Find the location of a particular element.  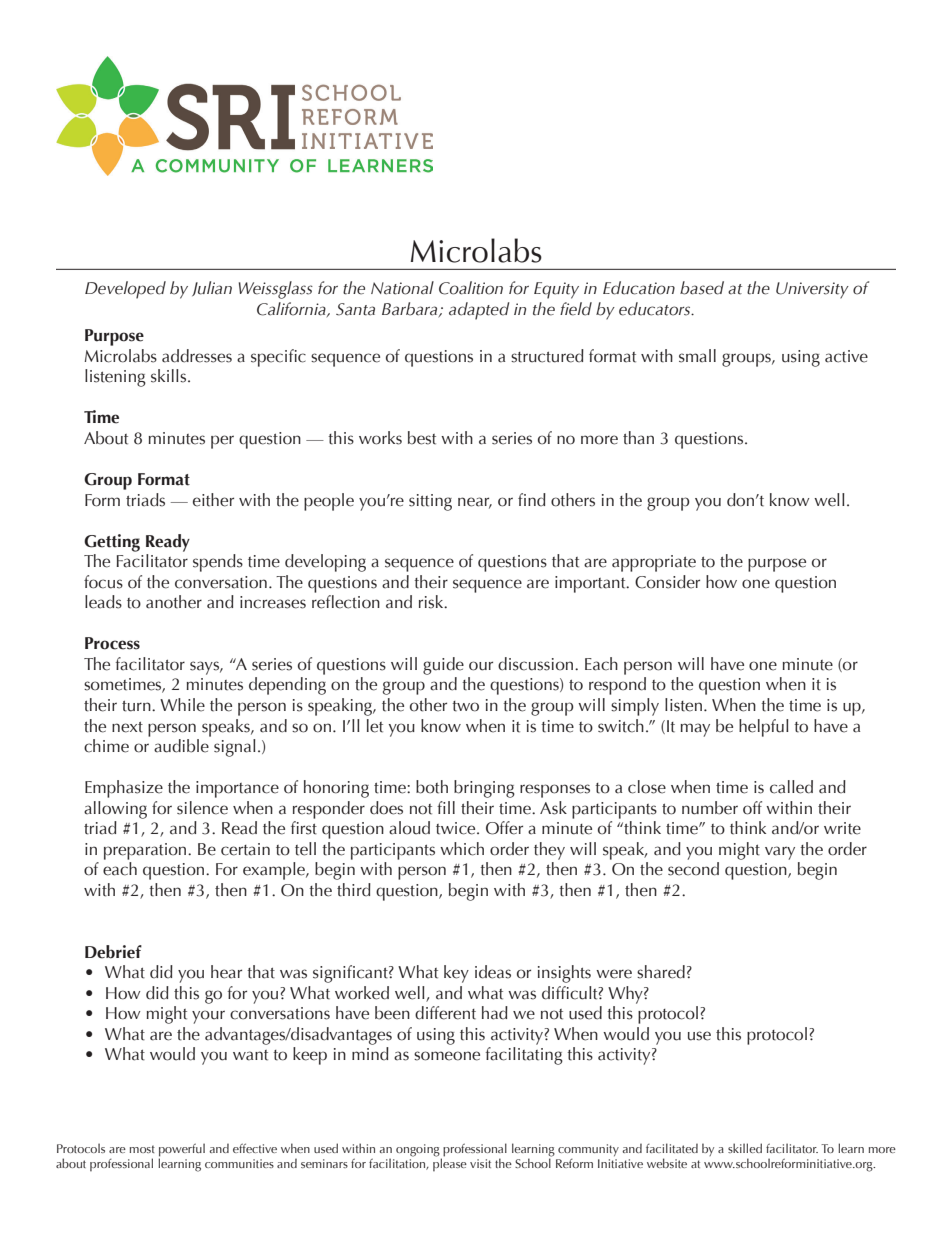

adapted is located at coordinates (479, 311).
